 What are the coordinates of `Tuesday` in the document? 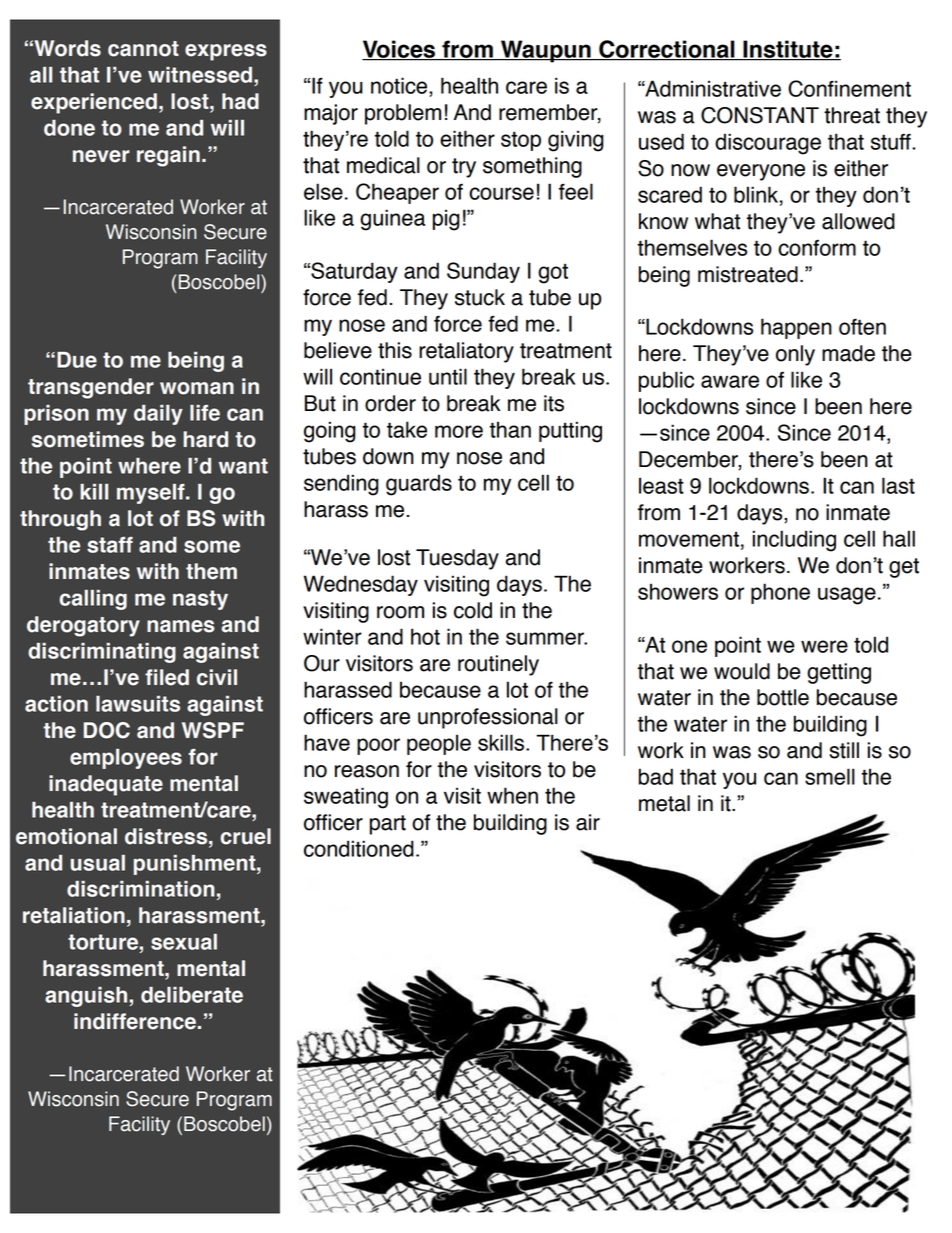 It's located at (457, 559).
